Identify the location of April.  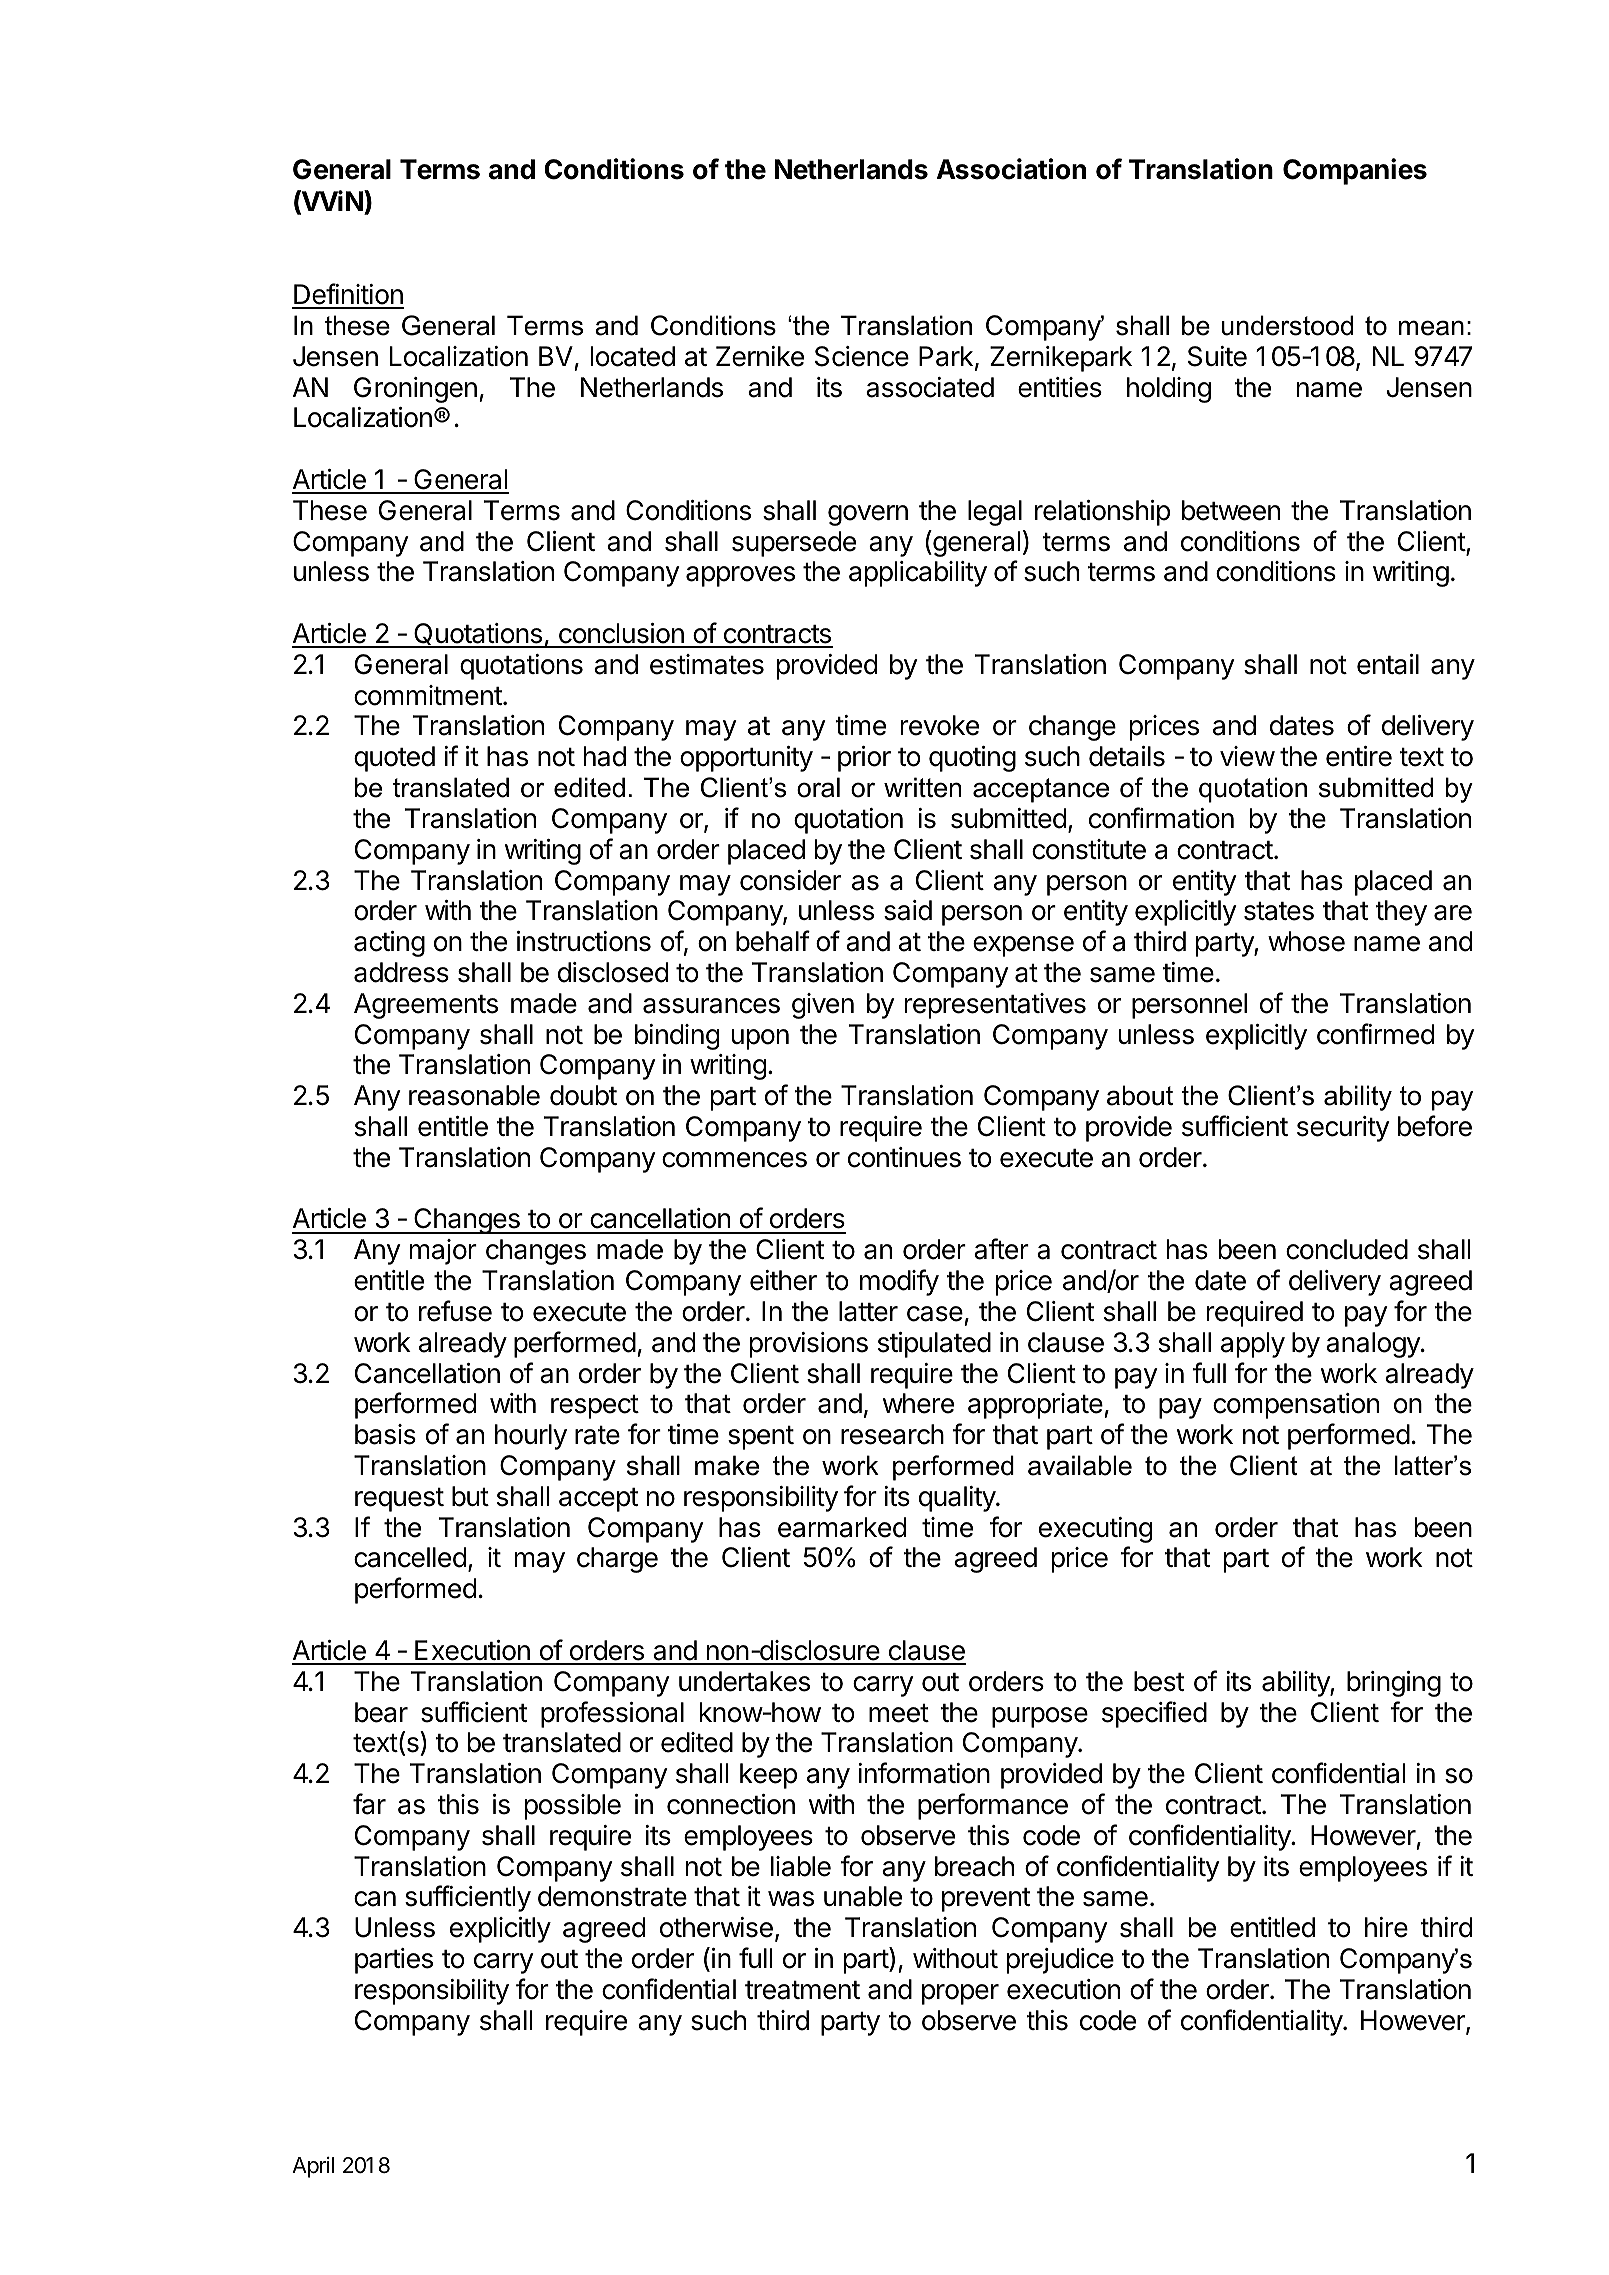
(313, 2167).
